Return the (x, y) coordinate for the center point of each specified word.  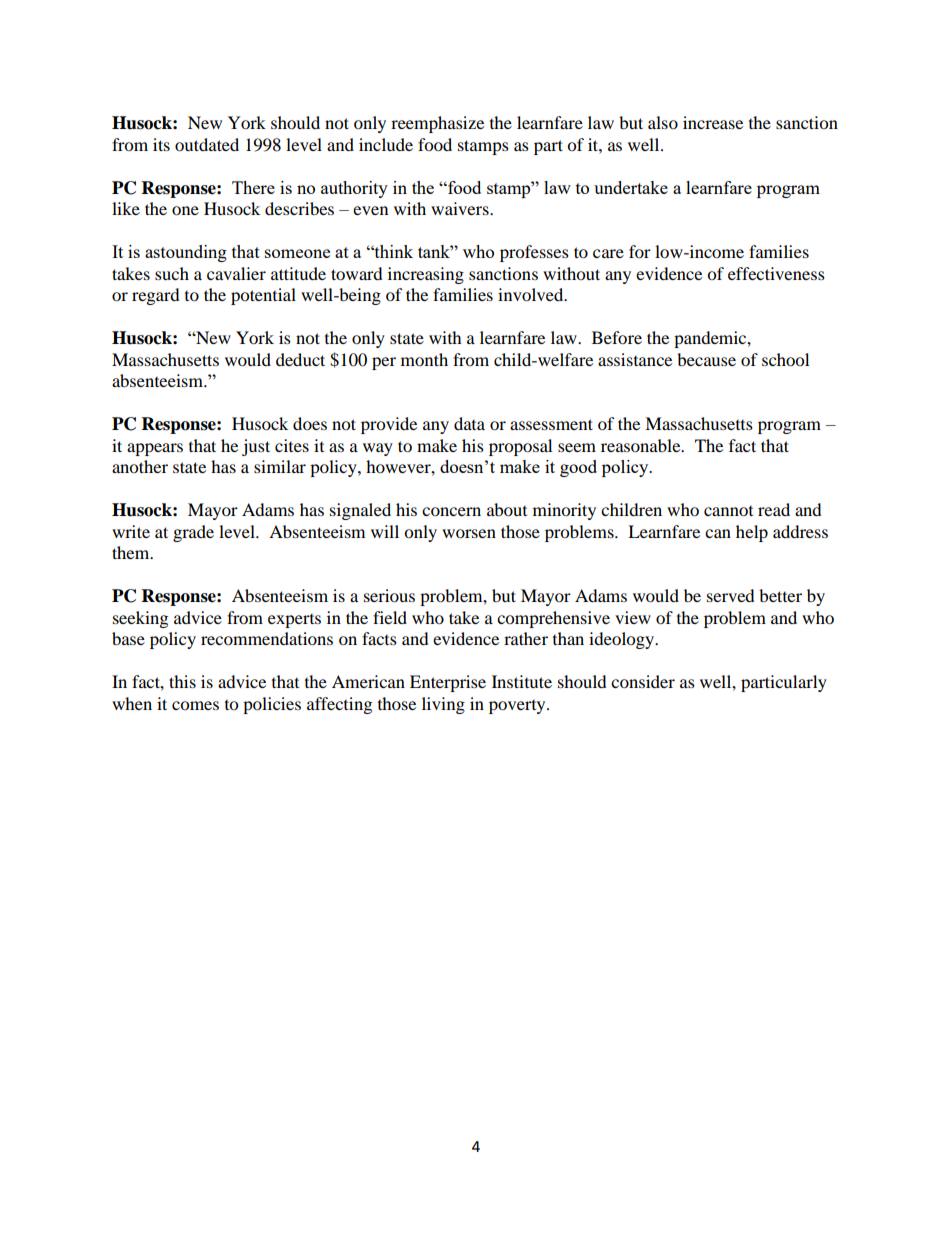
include (386, 144)
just (256, 447)
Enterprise (448, 683)
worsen (469, 533)
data (469, 423)
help (752, 533)
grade (193, 533)
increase (713, 122)
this (182, 681)
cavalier (236, 273)
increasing (426, 275)
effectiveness (776, 273)
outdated (207, 144)
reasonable (642, 445)
